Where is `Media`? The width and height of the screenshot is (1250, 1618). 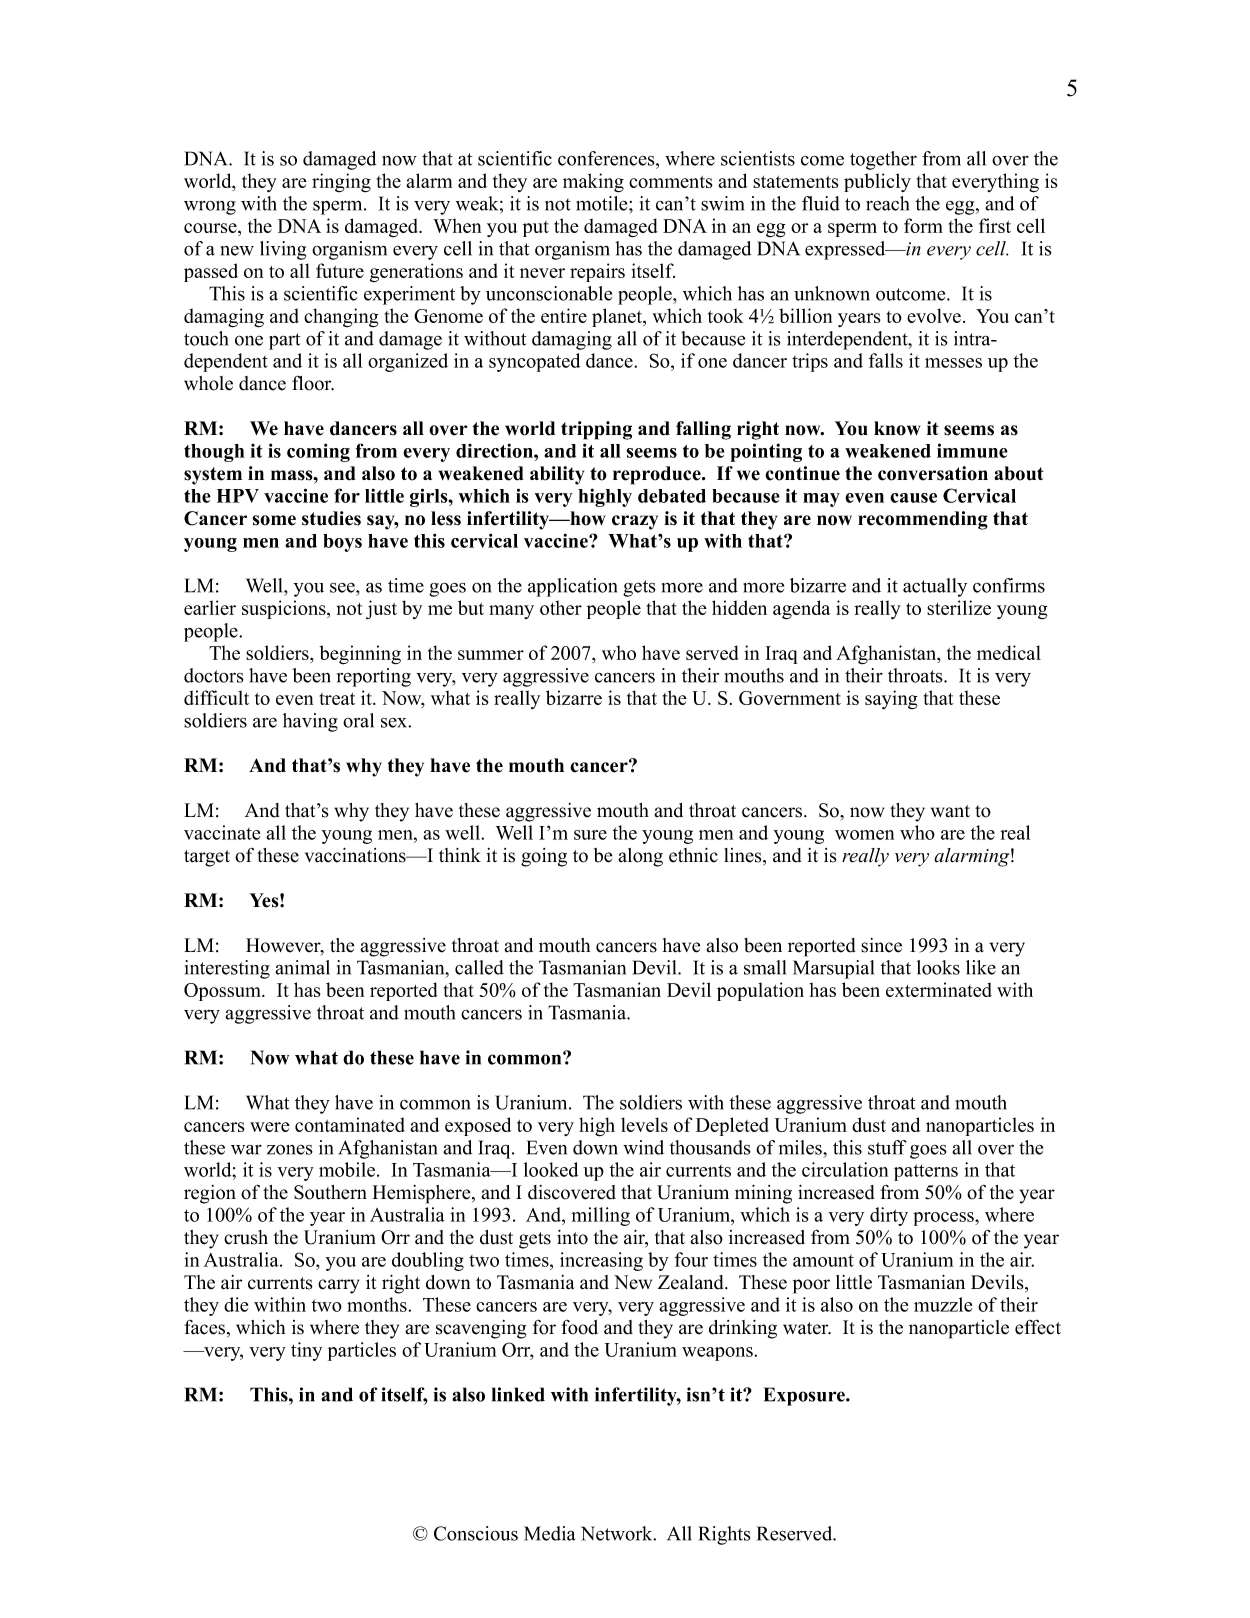
Media is located at coordinates (549, 1533).
